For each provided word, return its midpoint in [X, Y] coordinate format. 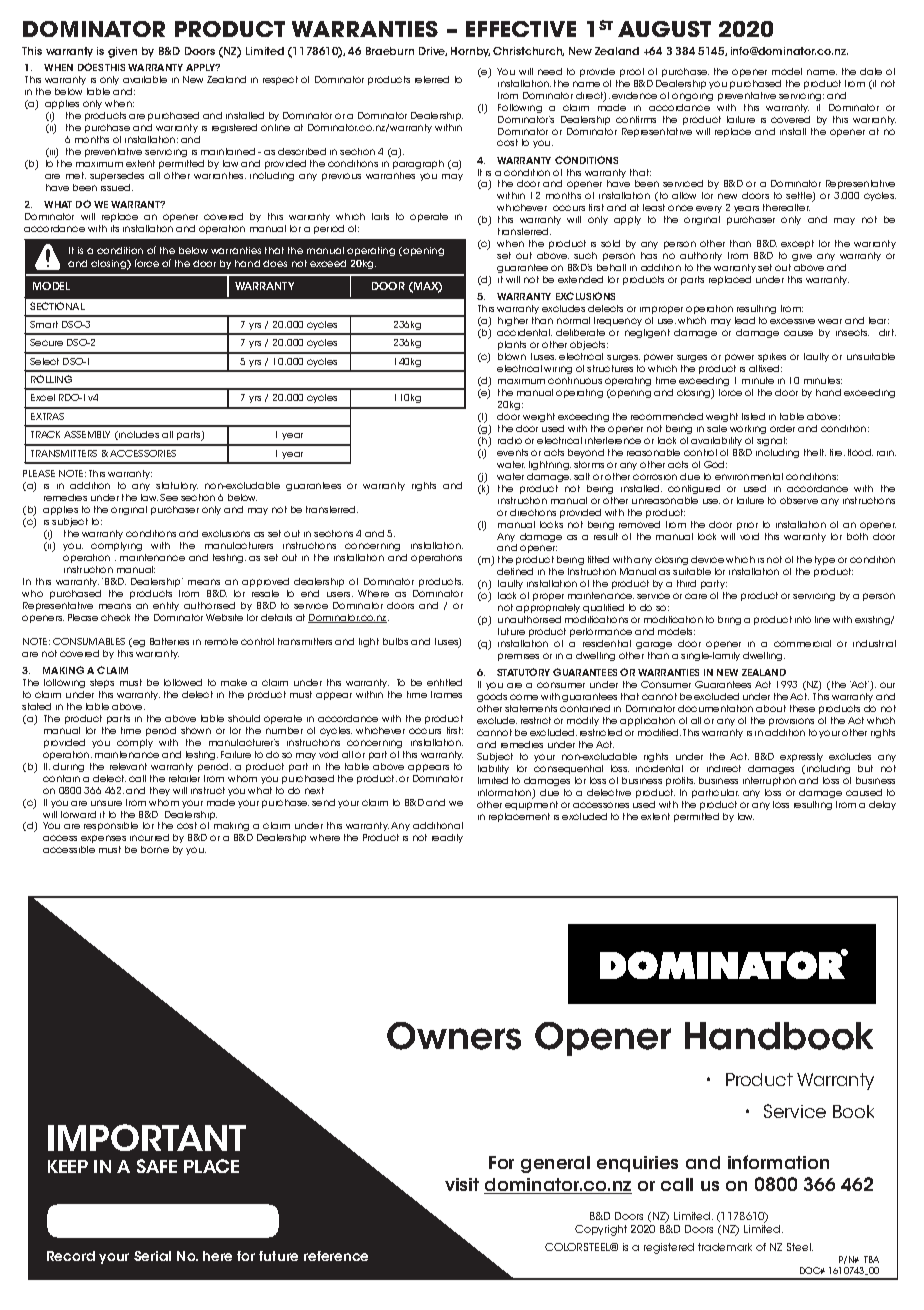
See [169, 497]
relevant [128, 766]
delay [882, 805]
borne [155, 849]
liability [493, 769]
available [145, 79]
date [871, 71]
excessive [792, 321]
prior [747, 526]
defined [515, 571]
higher [513, 321]
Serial [152, 1256]
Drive [433, 51]
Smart [44, 324]
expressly [801, 757]
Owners [454, 1036]
